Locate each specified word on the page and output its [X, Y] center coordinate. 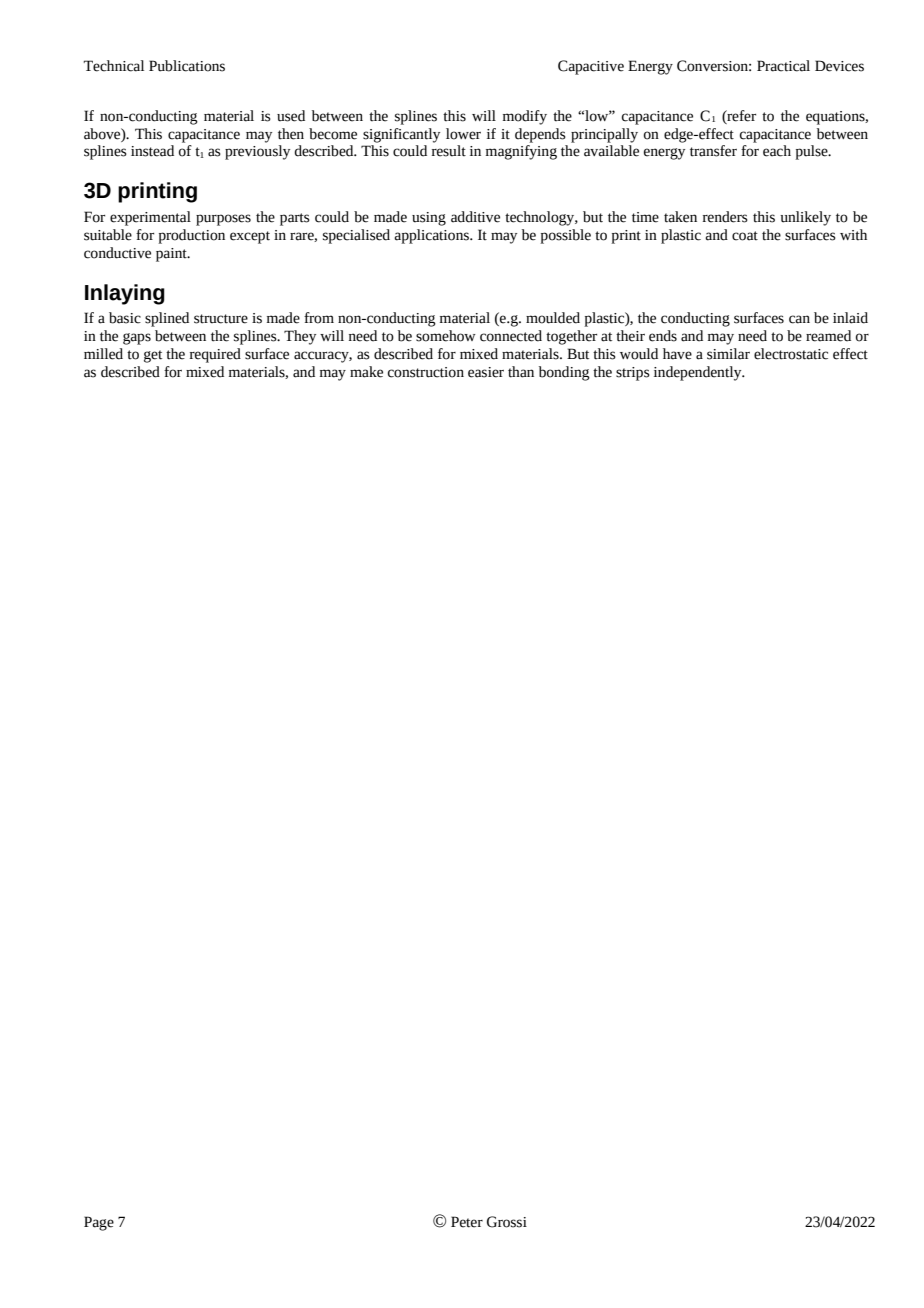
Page [99, 1223]
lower [463, 134]
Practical [783, 66]
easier [486, 372]
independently [699, 373]
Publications [187, 66]
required [215, 355]
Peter [467, 1222]
